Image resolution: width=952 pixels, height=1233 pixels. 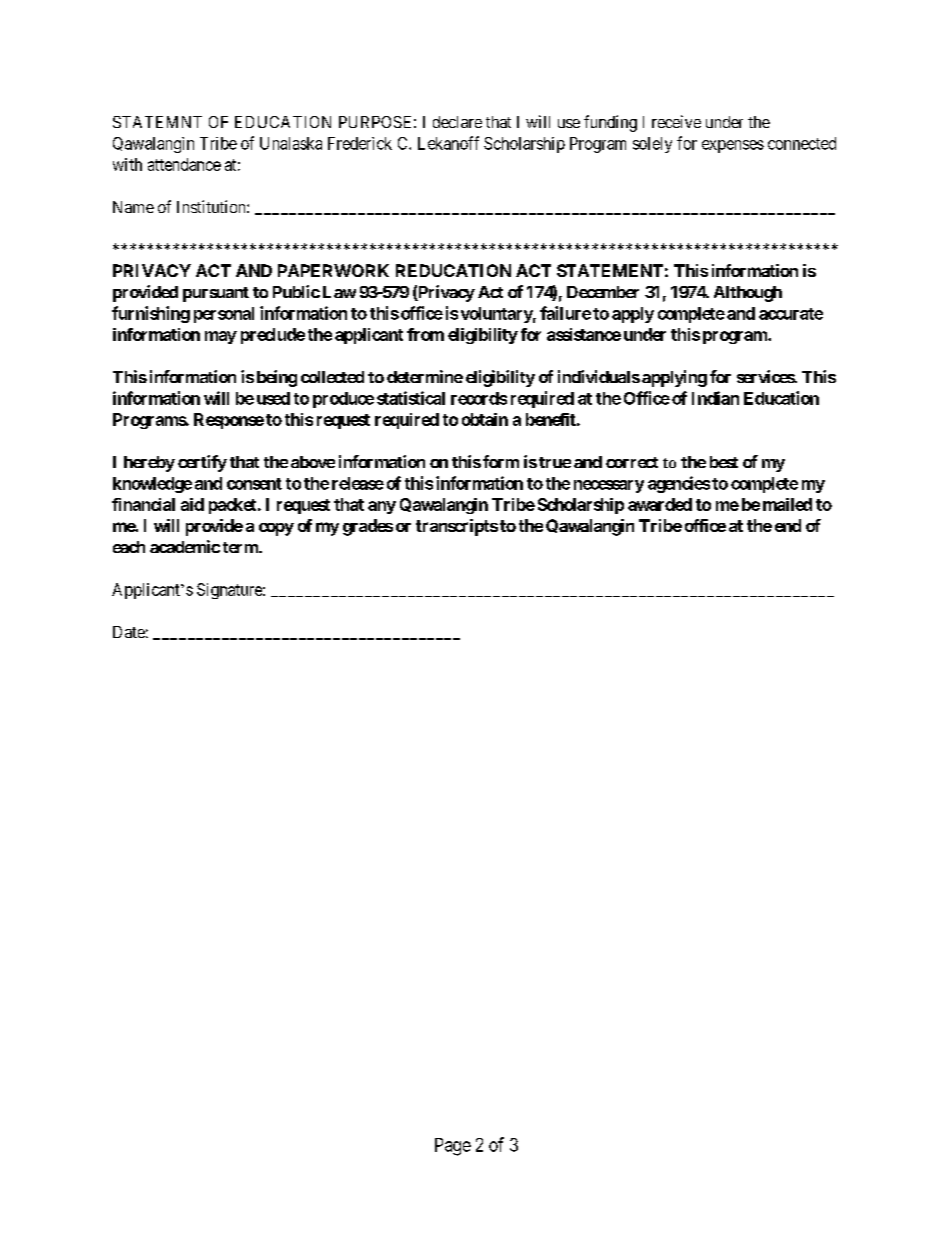 I want to click on copy, so click(x=276, y=529).
